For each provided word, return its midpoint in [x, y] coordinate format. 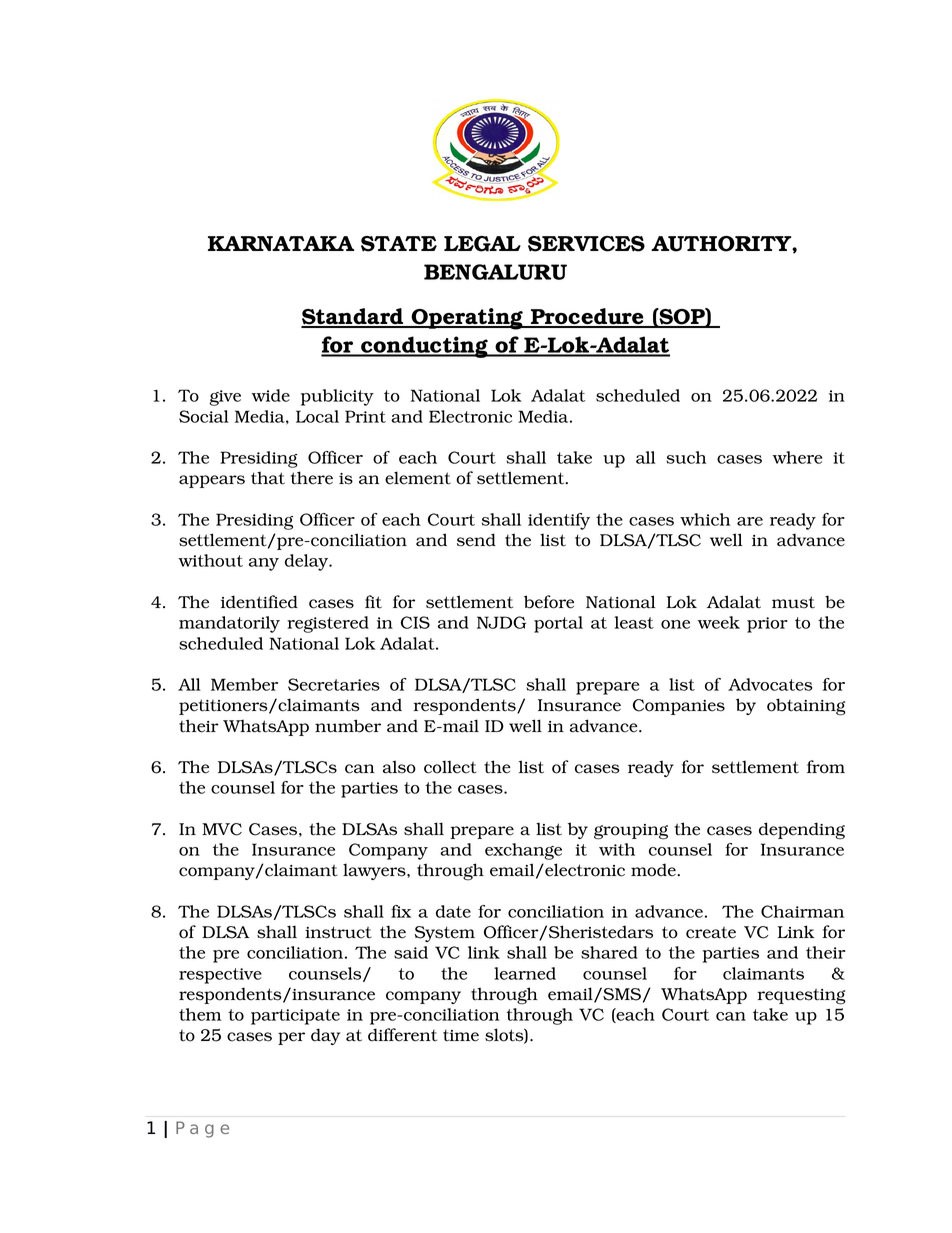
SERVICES [586, 244]
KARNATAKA [281, 243]
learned [525, 973]
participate [295, 1017]
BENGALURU [495, 272]
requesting [801, 997]
